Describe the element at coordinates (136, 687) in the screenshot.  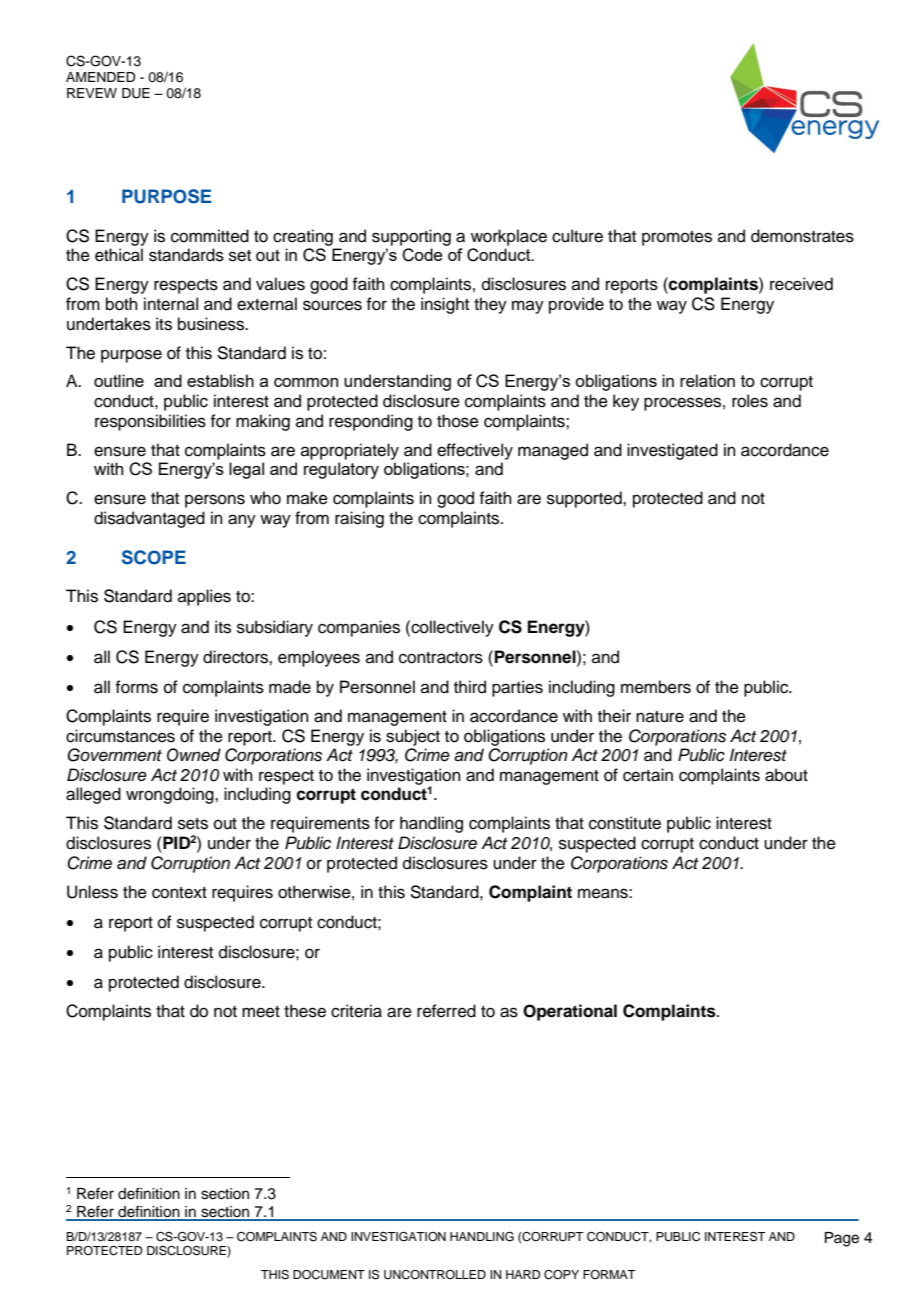
I see `forms` at that location.
